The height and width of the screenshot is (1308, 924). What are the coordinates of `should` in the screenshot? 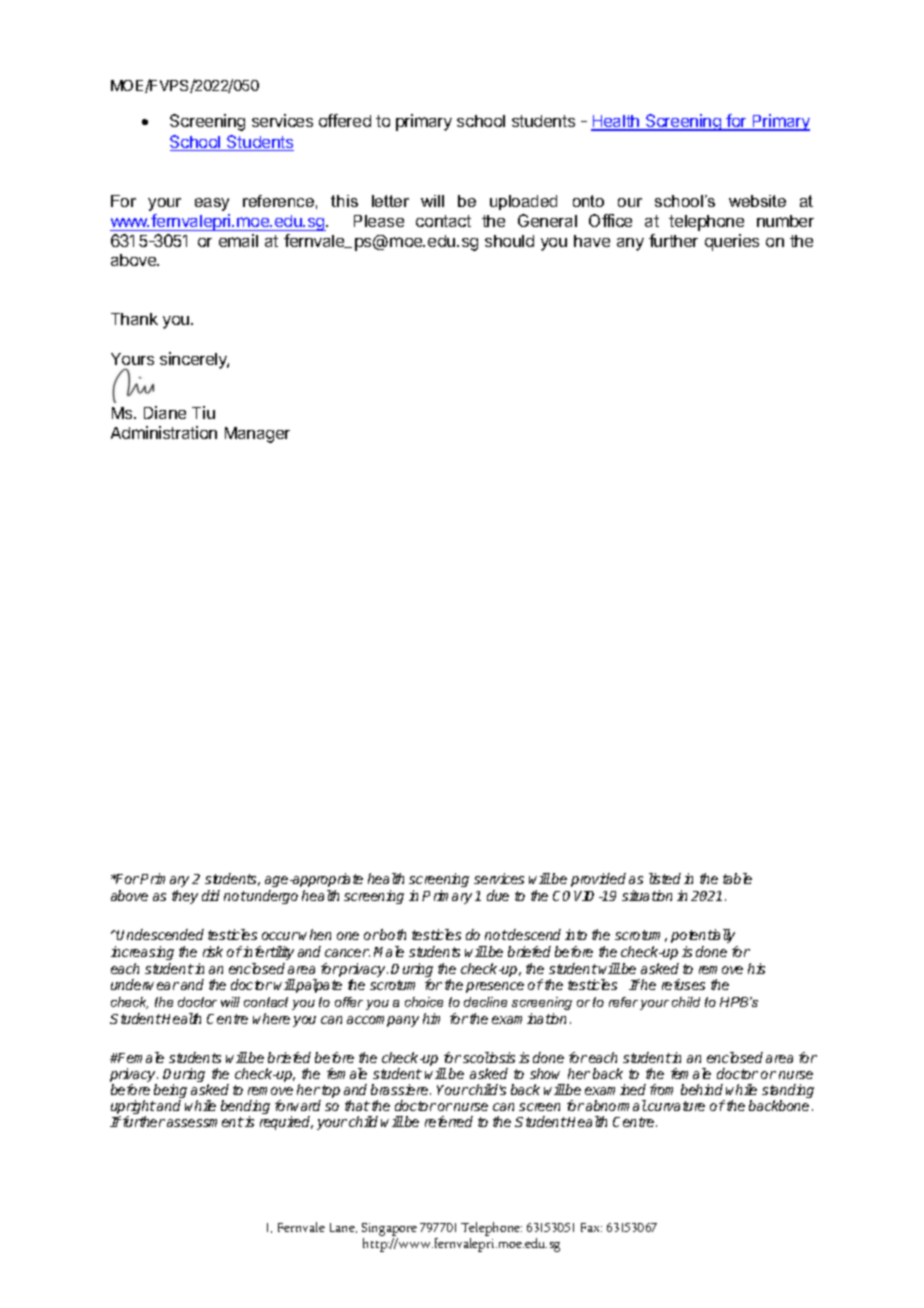 It's located at (509, 241).
